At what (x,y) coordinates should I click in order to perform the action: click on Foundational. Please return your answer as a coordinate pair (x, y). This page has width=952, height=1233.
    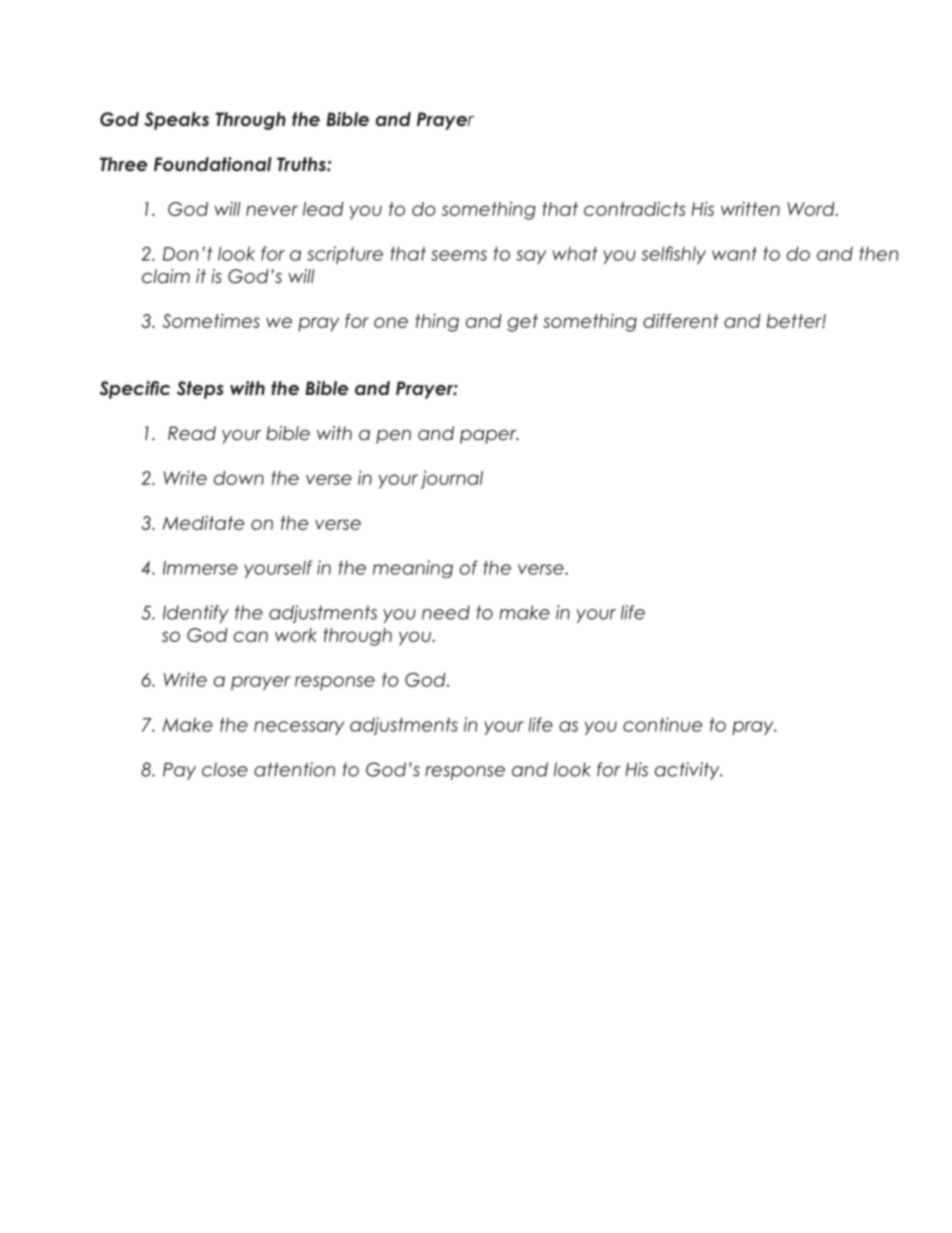
    Looking at the image, I should click on (213, 164).
